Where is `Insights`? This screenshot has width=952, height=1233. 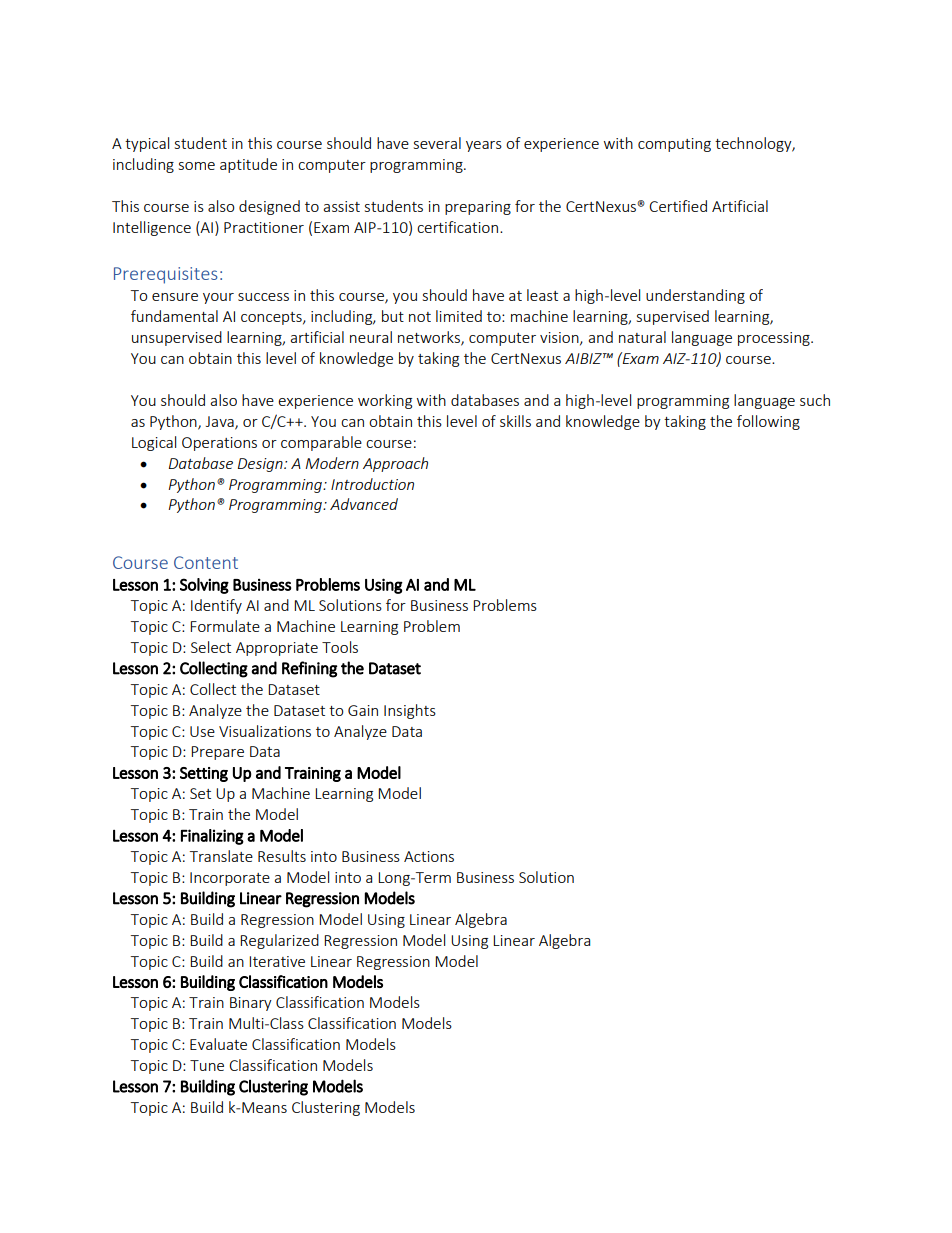
Insights is located at coordinates (410, 711).
